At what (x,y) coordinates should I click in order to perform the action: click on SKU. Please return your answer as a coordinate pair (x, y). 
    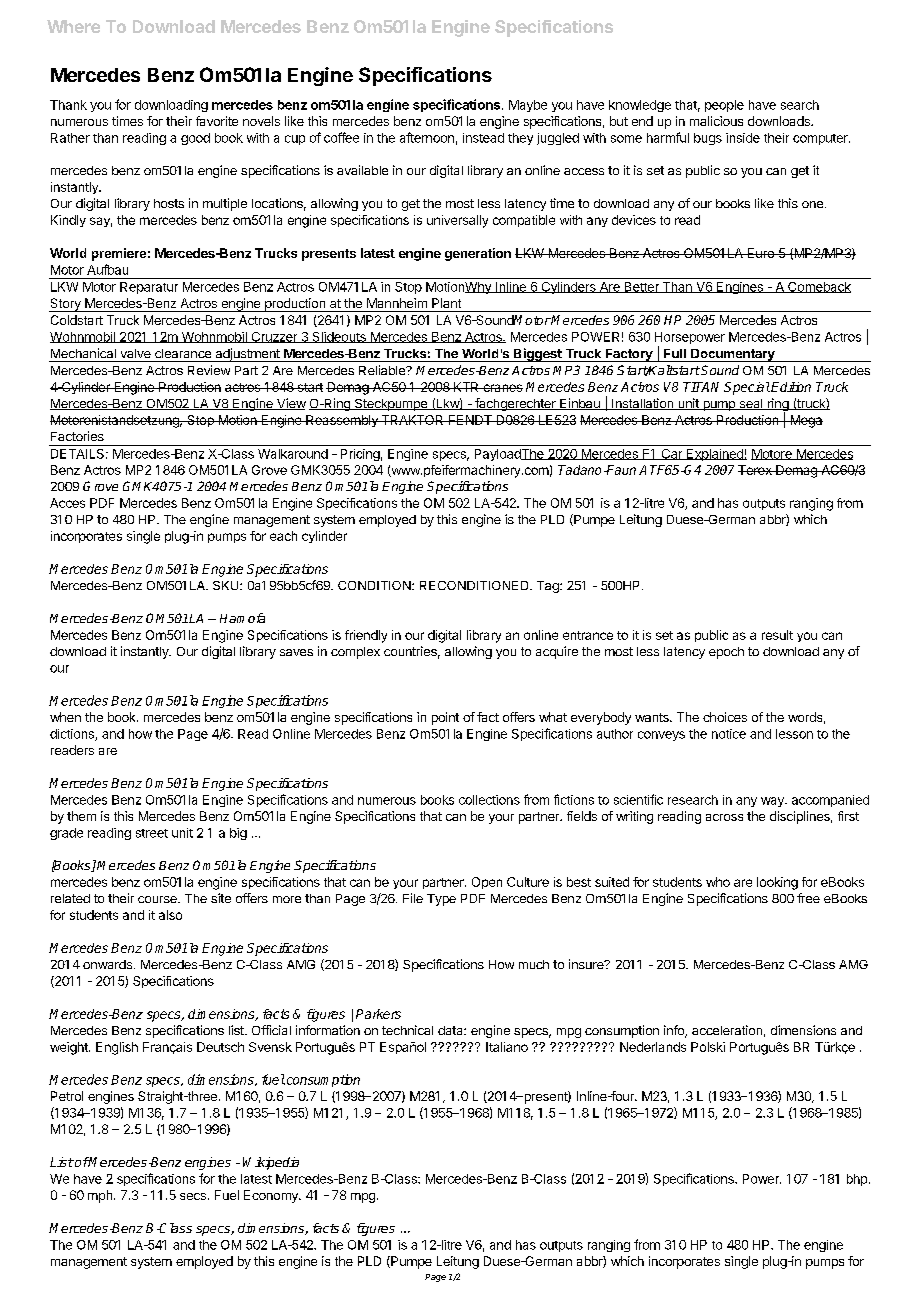
    Looking at the image, I should click on (227, 585).
